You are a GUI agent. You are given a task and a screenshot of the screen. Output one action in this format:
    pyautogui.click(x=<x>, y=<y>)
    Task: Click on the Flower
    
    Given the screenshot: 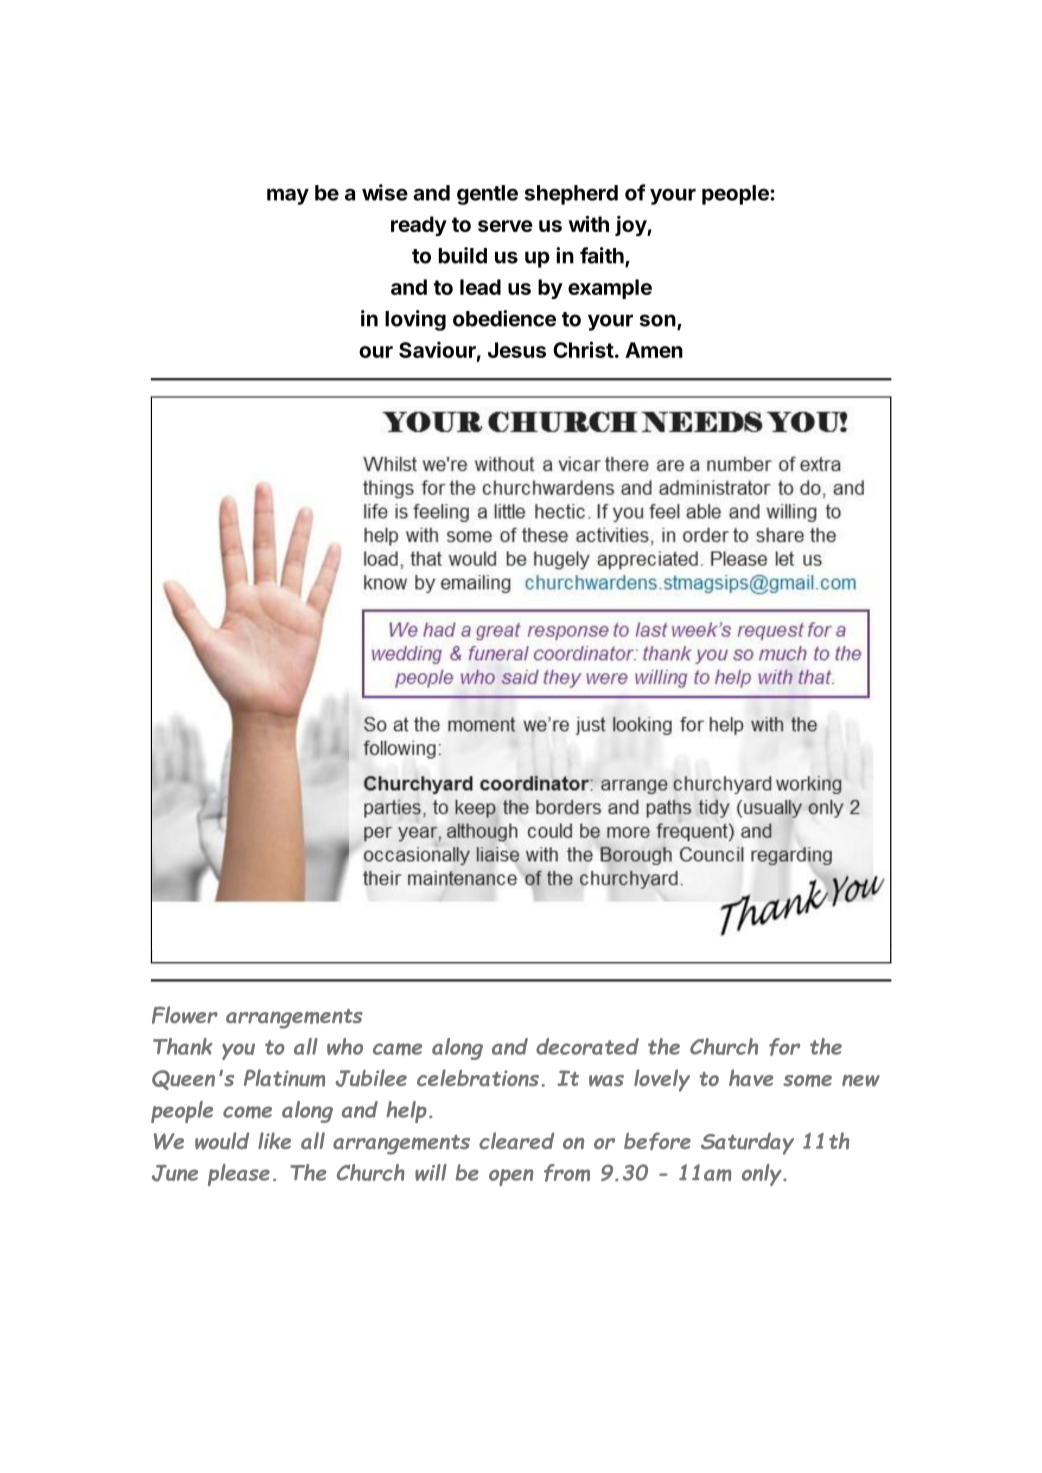 What is the action you would take?
    pyautogui.click(x=185, y=1015)
